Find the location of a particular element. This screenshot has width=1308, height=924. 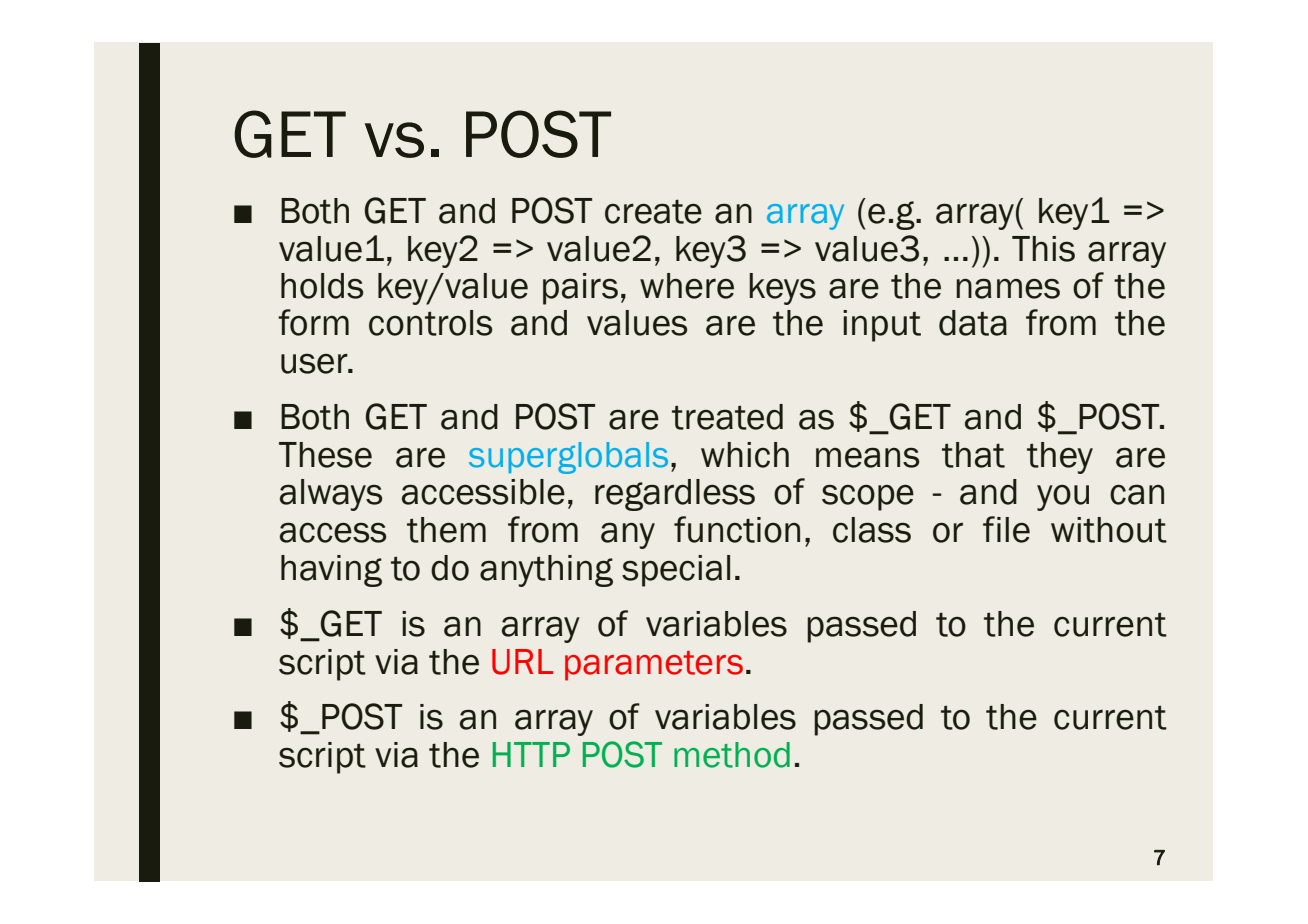

create is located at coordinates (653, 211).
